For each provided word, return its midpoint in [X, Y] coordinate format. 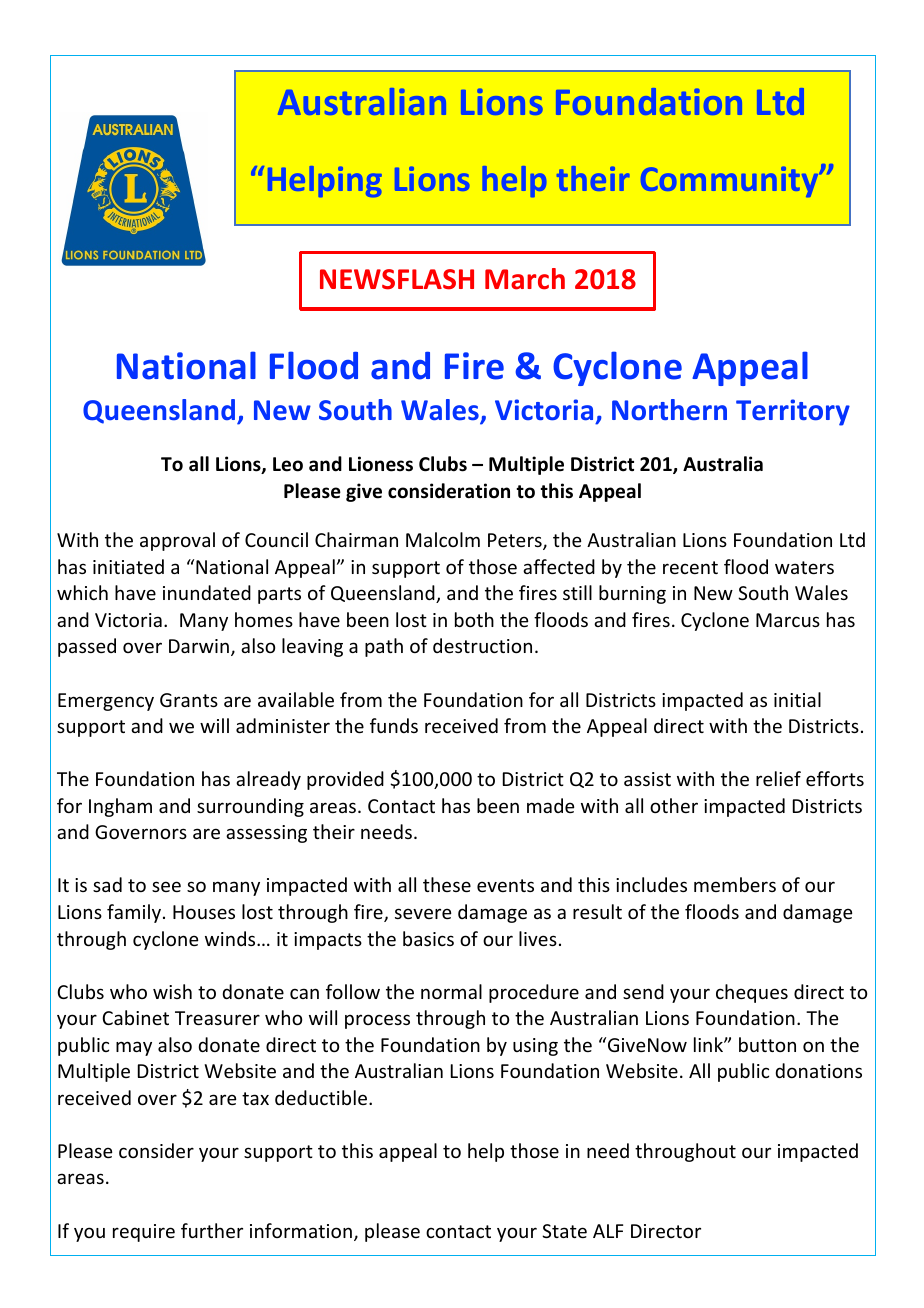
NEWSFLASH [397, 279]
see [166, 886]
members [735, 884]
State [564, 1231]
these [447, 884]
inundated [207, 592]
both [474, 619]
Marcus [788, 620]
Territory [793, 412]
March [525, 279]
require [144, 1233]
